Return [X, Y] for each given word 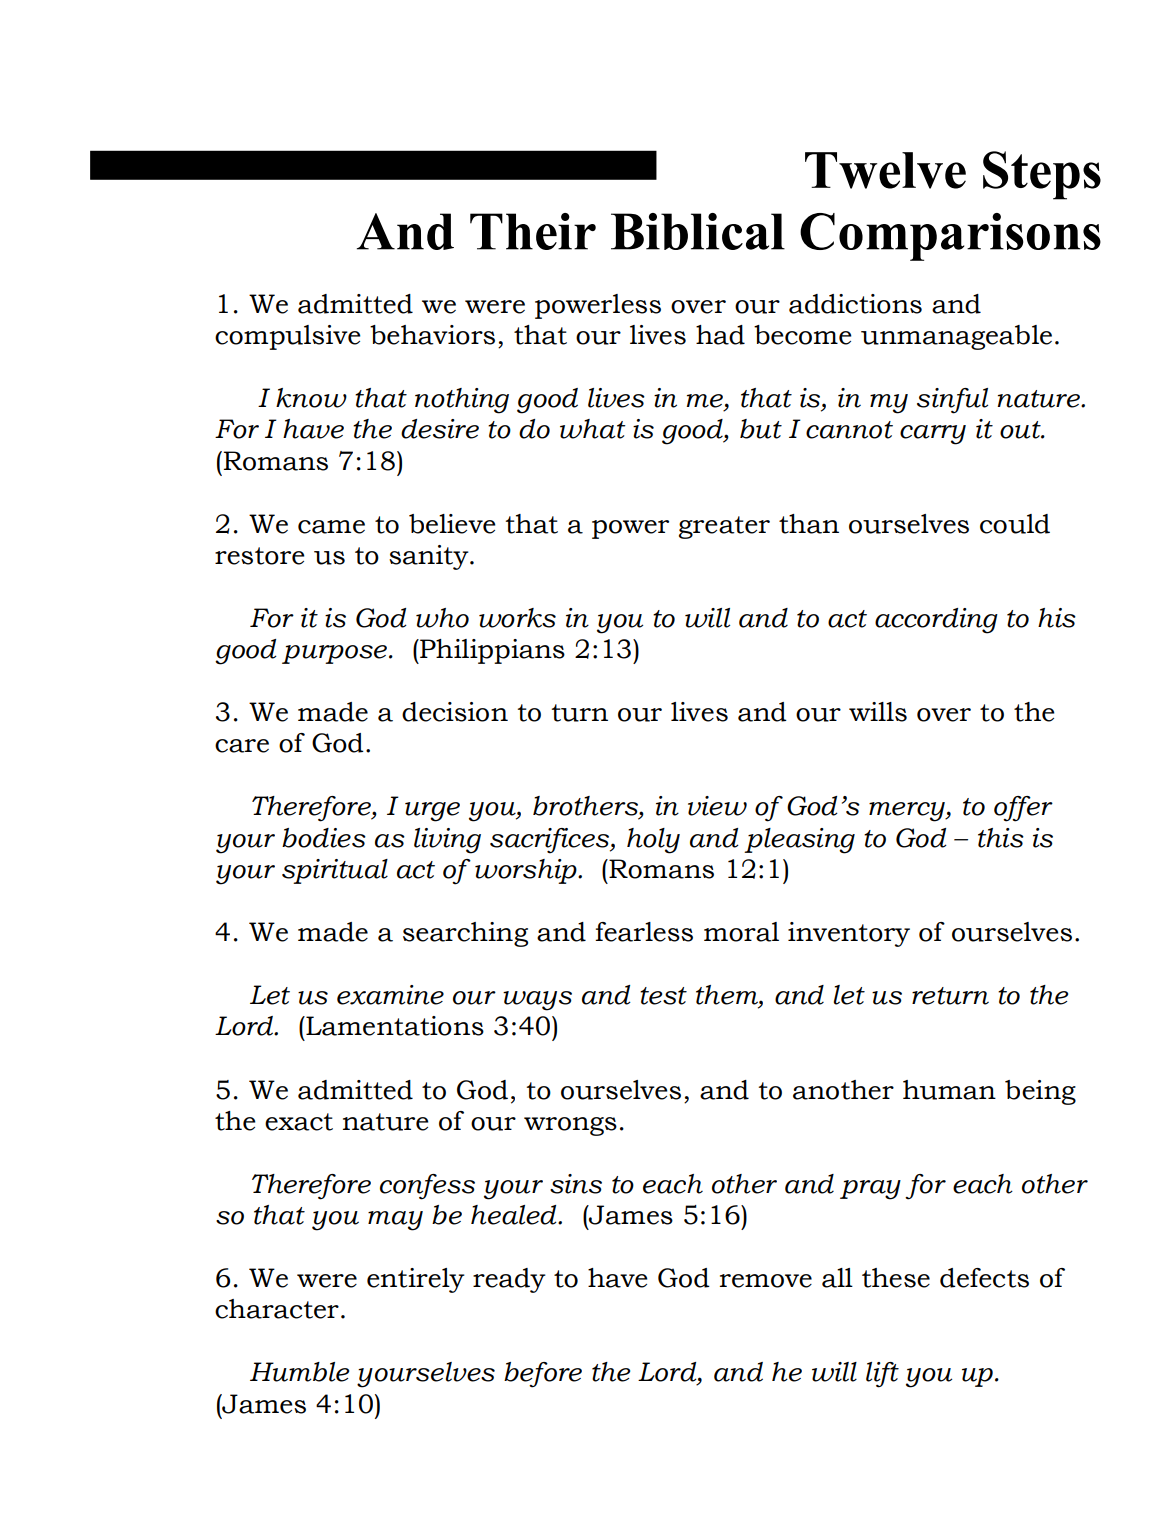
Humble [299, 1372]
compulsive [288, 337]
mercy [908, 812]
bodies [324, 838]
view [717, 806]
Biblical [698, 231]
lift [882, 1375]
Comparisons [950, 237]
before [543, 1375]
